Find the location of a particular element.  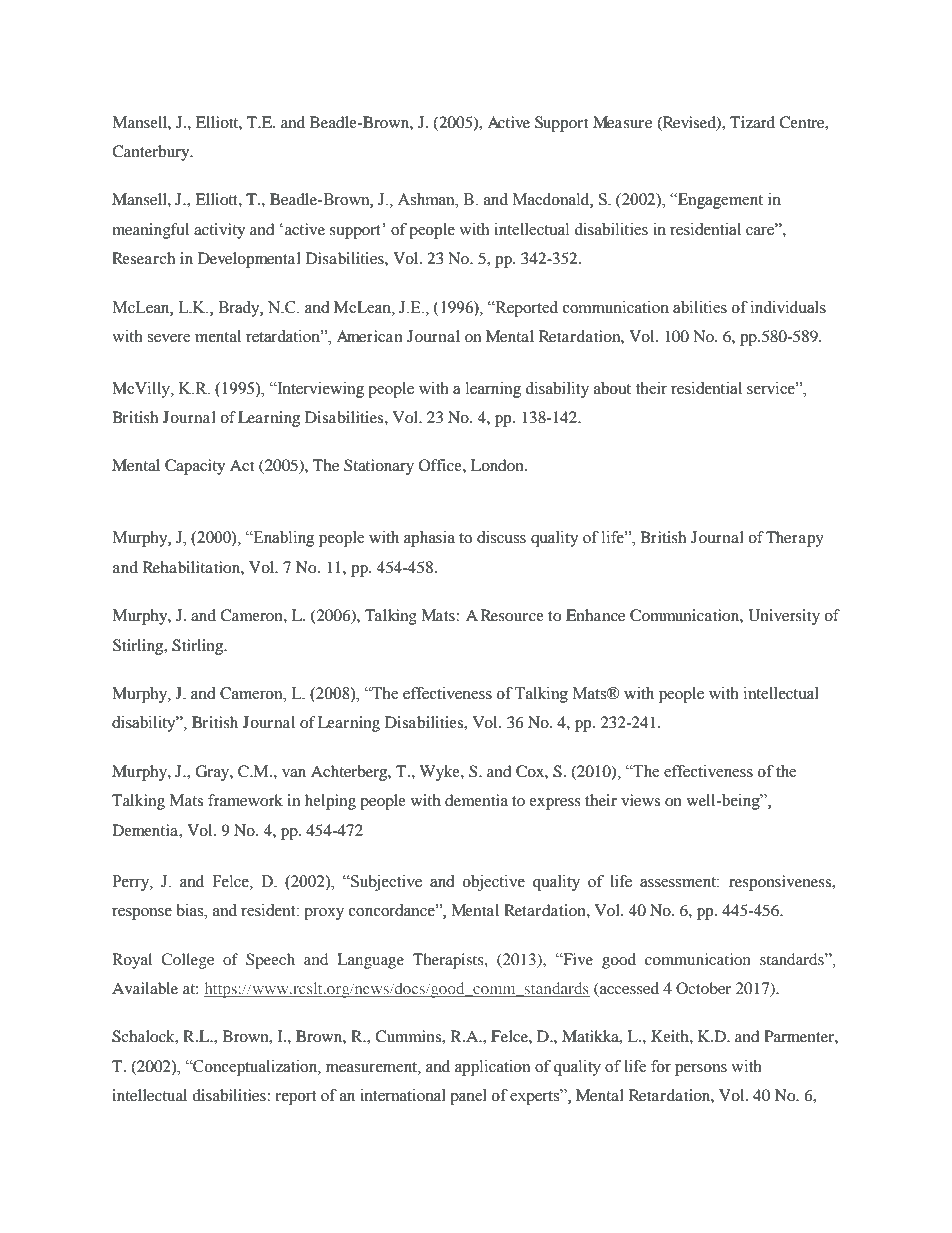

application is located at coordinates (492, 1068).
